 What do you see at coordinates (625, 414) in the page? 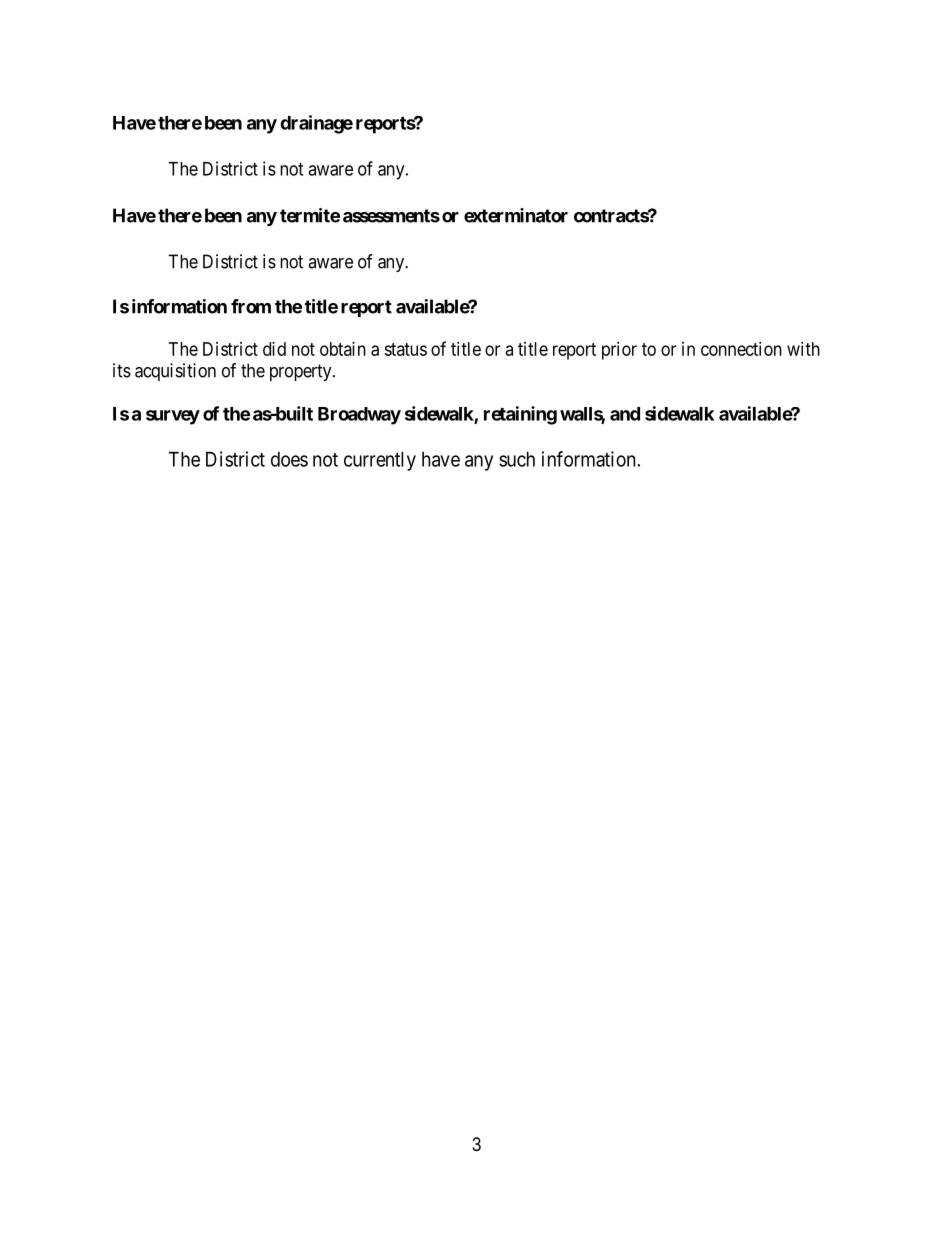
I see `and` at bounding box center [625, 414].
